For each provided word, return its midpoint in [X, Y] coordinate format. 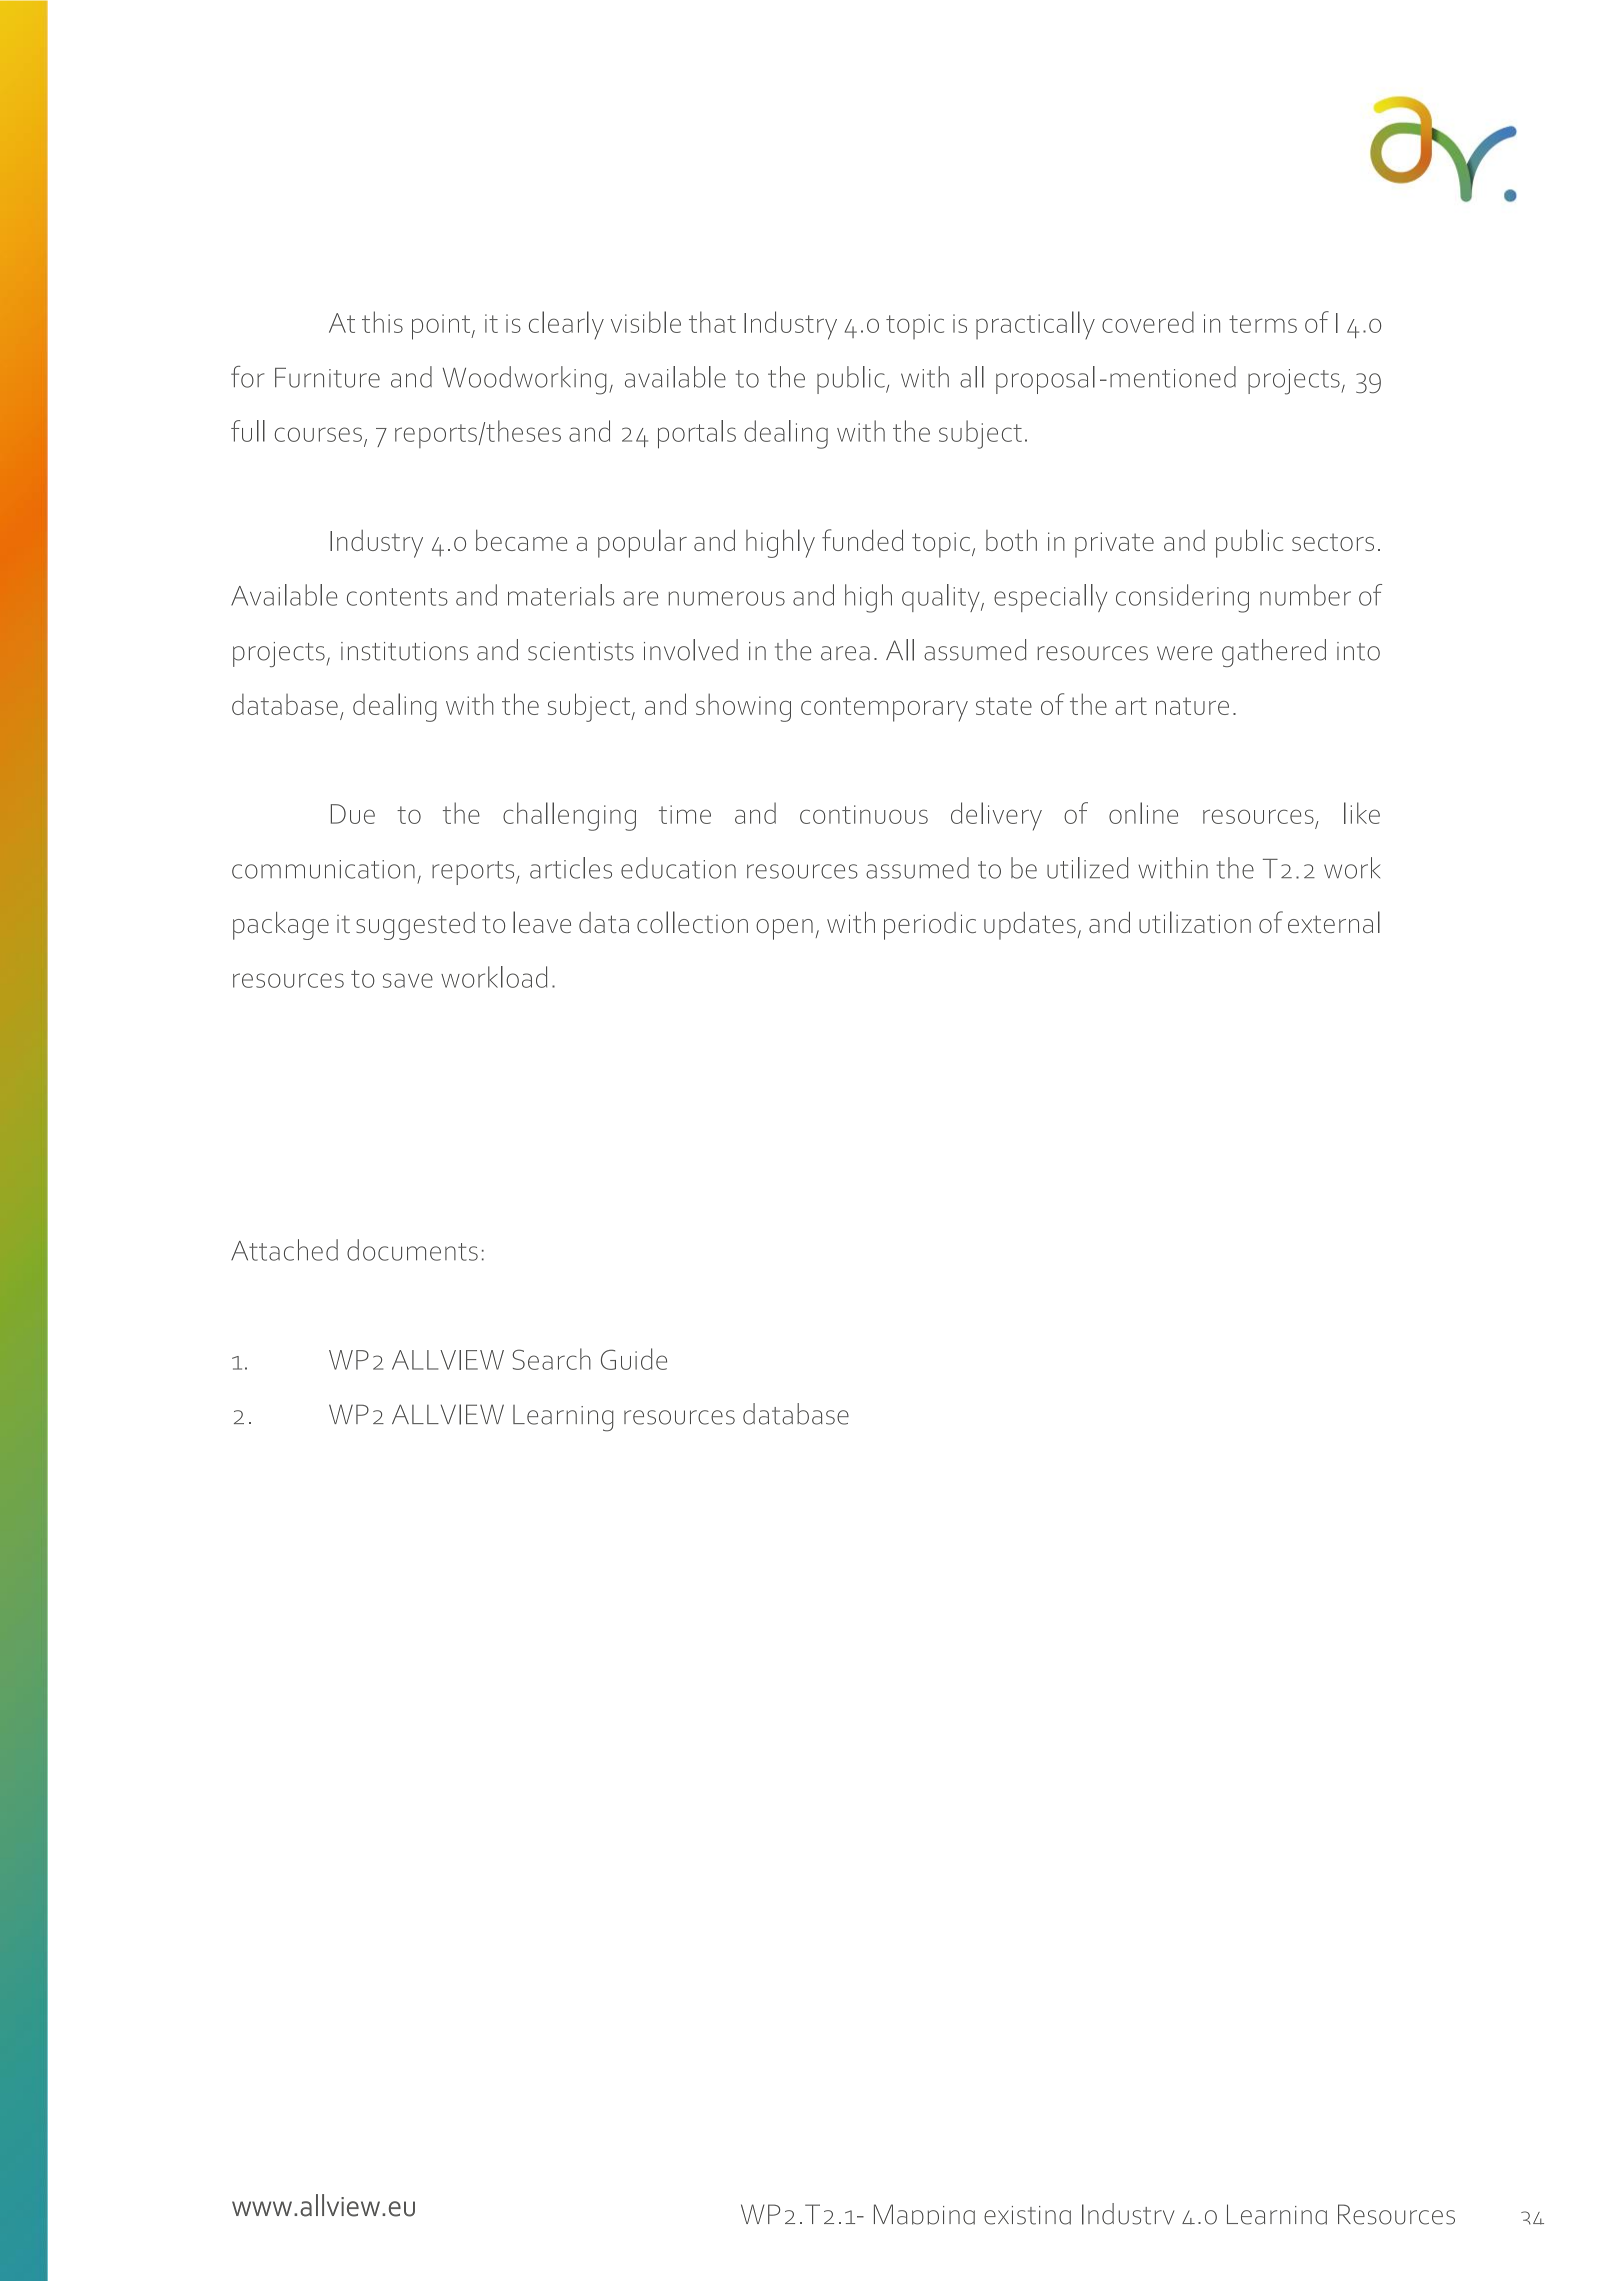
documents [412, 1250]
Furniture [327, 378]
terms [1263, 324]
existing [1027, 2215]
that [712, 322]
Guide [634, 1359]
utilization [1195, 922]
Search [551, 1359]
